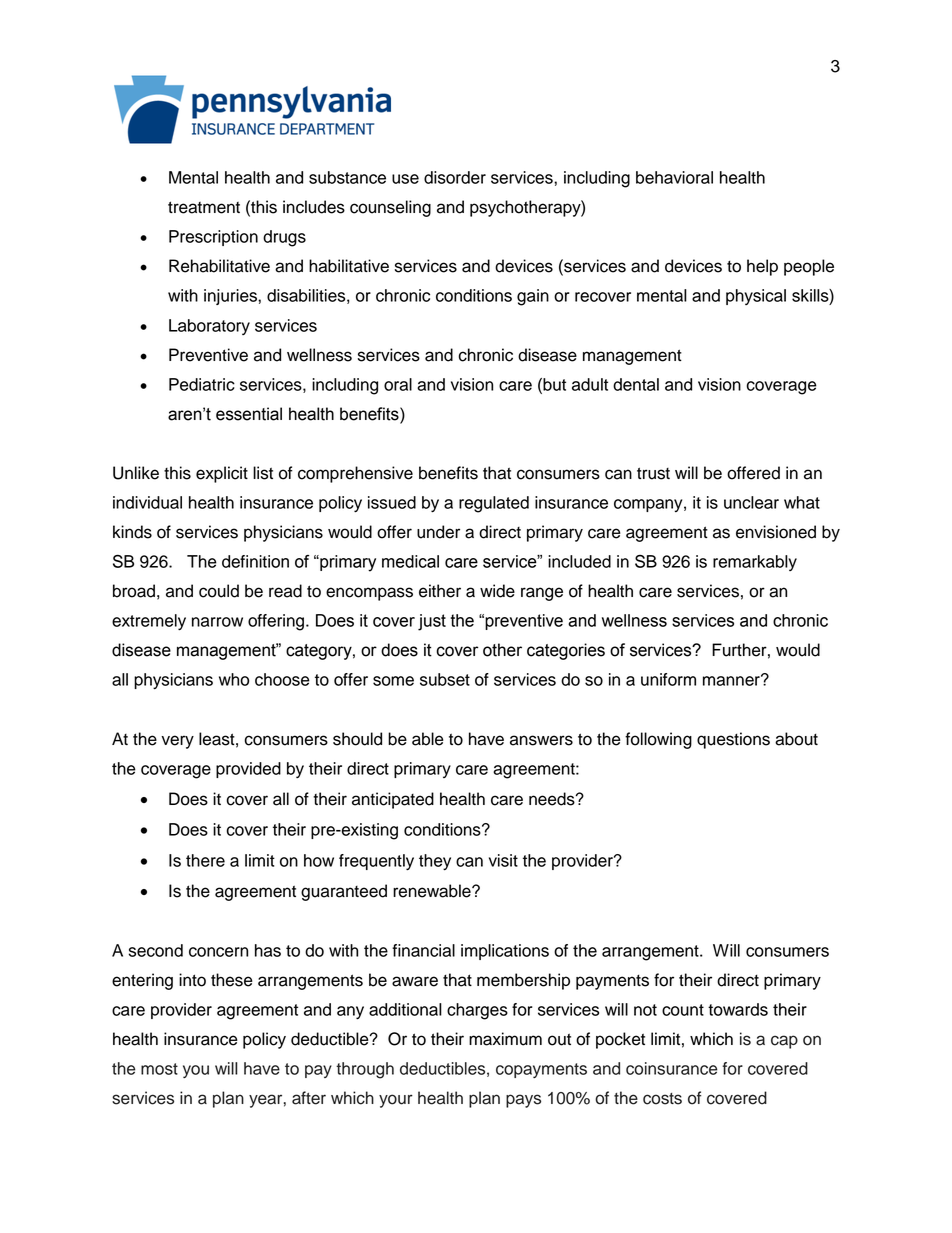 Image resolution: width=952 pixels, height=1233 pixels. I want to click on disorder, so click(455, 177).
